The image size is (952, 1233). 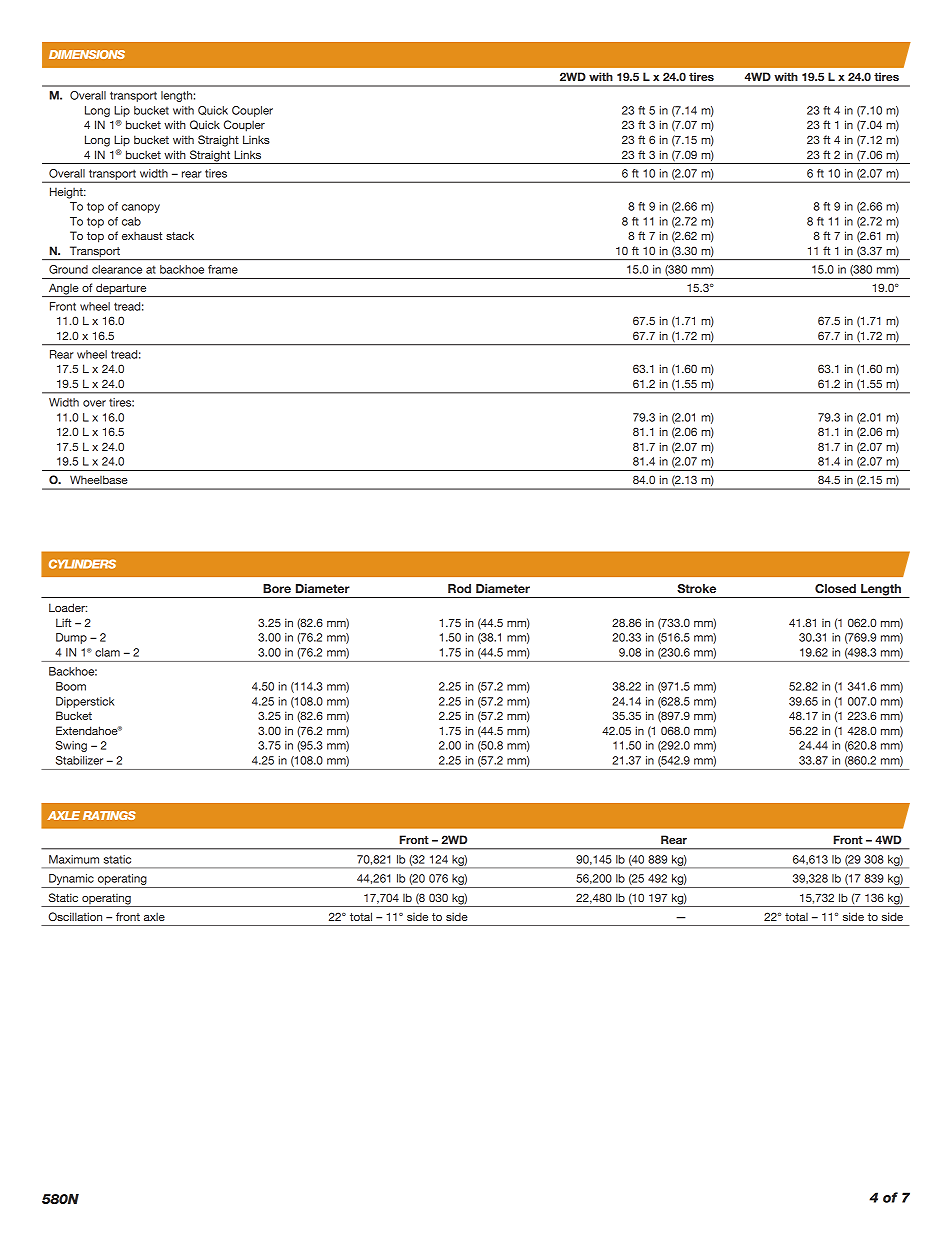 What do you see at coordinates (223, 269) in the screenshot?
I see `frame` at bounding box center [223, 269].
